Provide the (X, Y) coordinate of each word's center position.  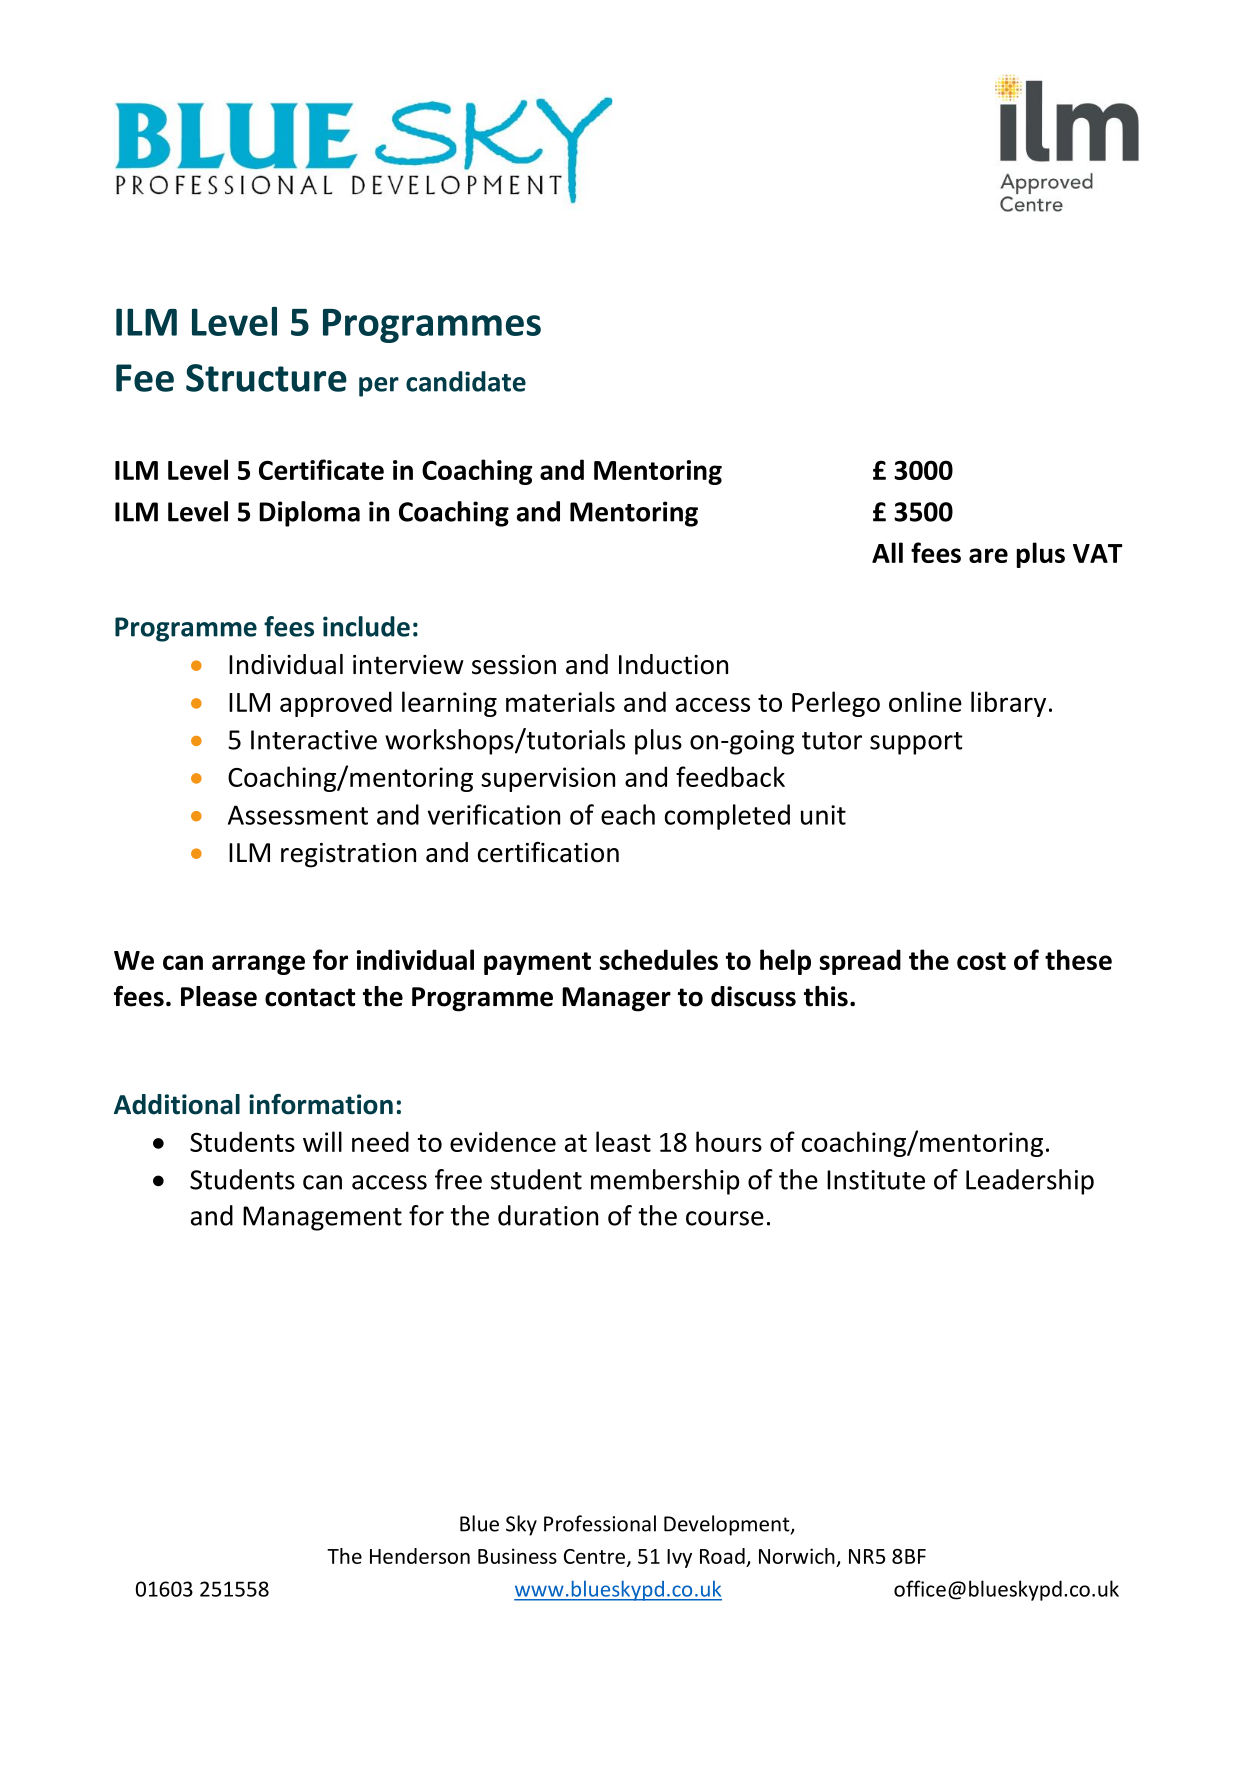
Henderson (420, 1556)
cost (981, 961)
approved (336, 704)
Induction (673, 664)
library (1008, 704)
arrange (258, 965)
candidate (466, 381)
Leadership (1030, 1182)
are (988, 555)
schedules (658, 959)
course (725, 1218)
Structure (266, 378)
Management (322, 1218)
